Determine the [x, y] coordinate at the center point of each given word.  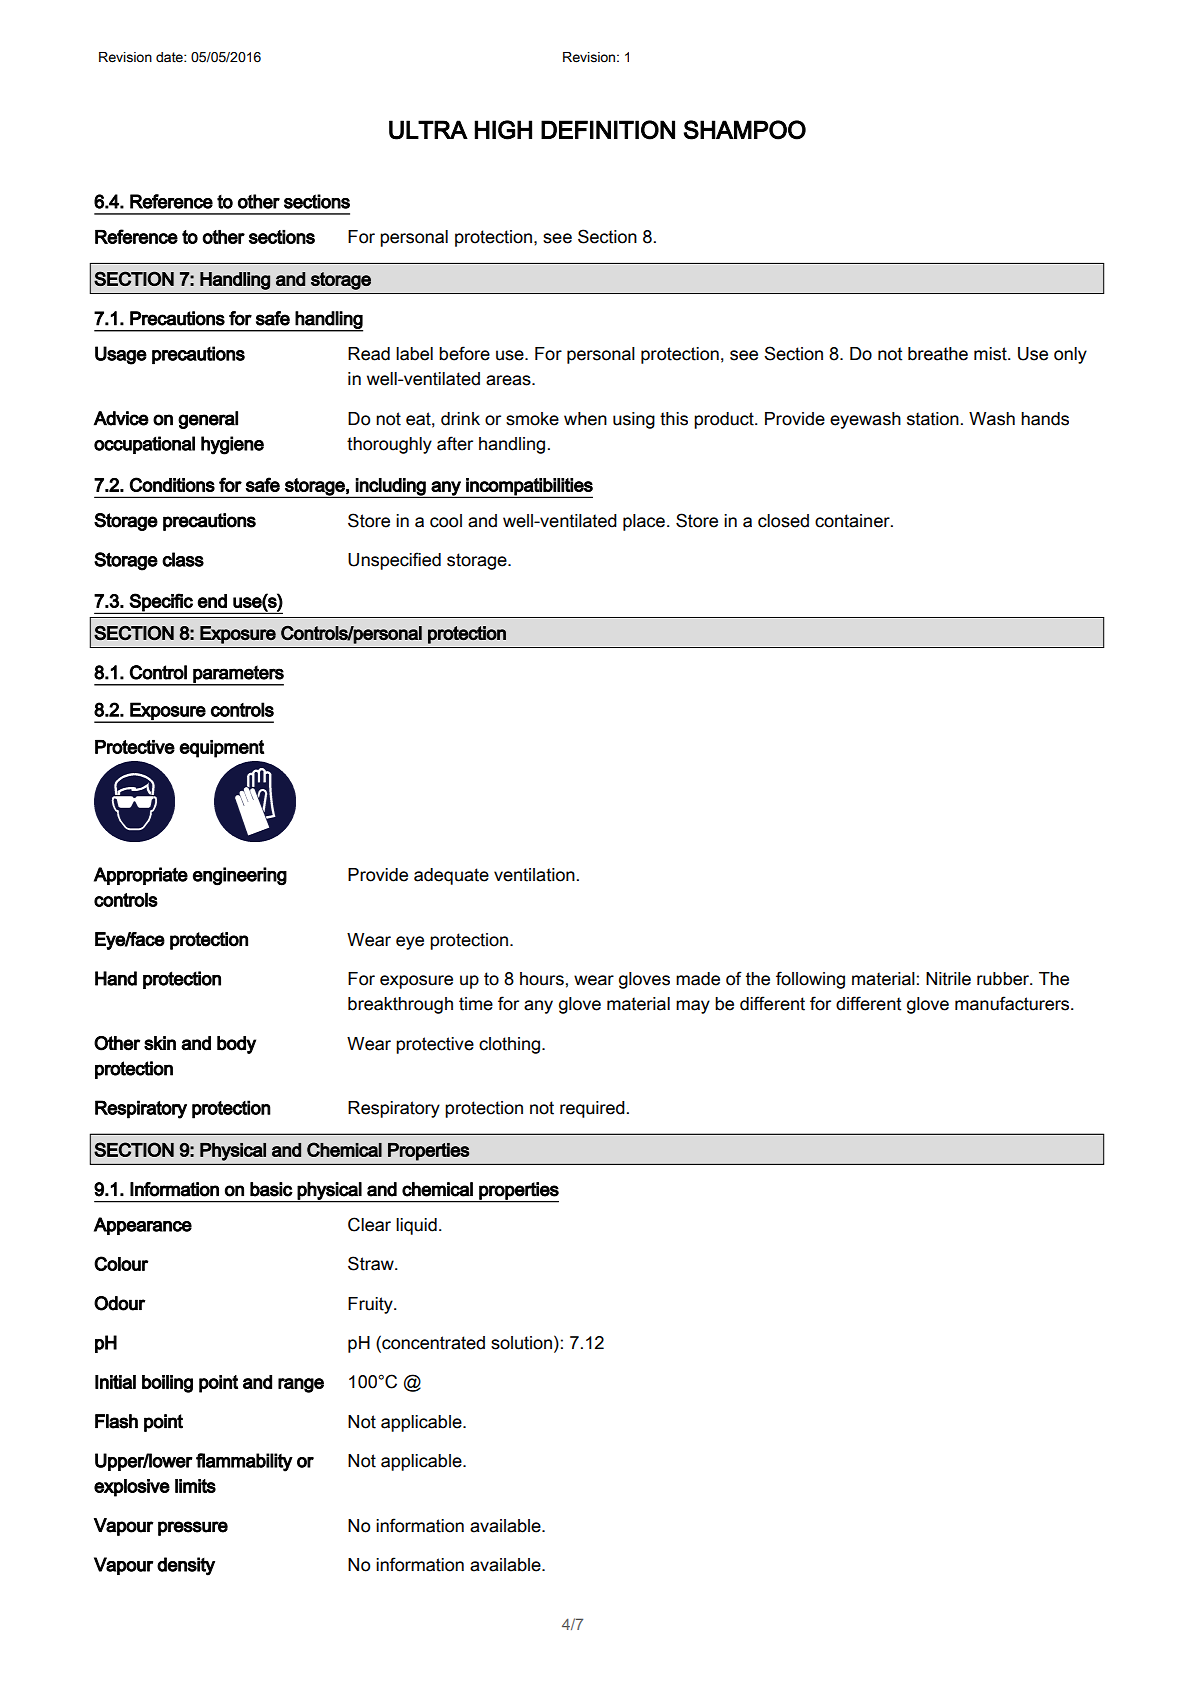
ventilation [534, 875]
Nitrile [948, 979]
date [170, 57]
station [933, 419]
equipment [221, 749]
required [592, 1109]
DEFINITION [608, 130]
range [301, 1385]
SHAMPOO [745, 130]
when [585, 419]
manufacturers [1013, 1003]
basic [271, 1189]
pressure [193, 1528]
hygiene [232, 445]
